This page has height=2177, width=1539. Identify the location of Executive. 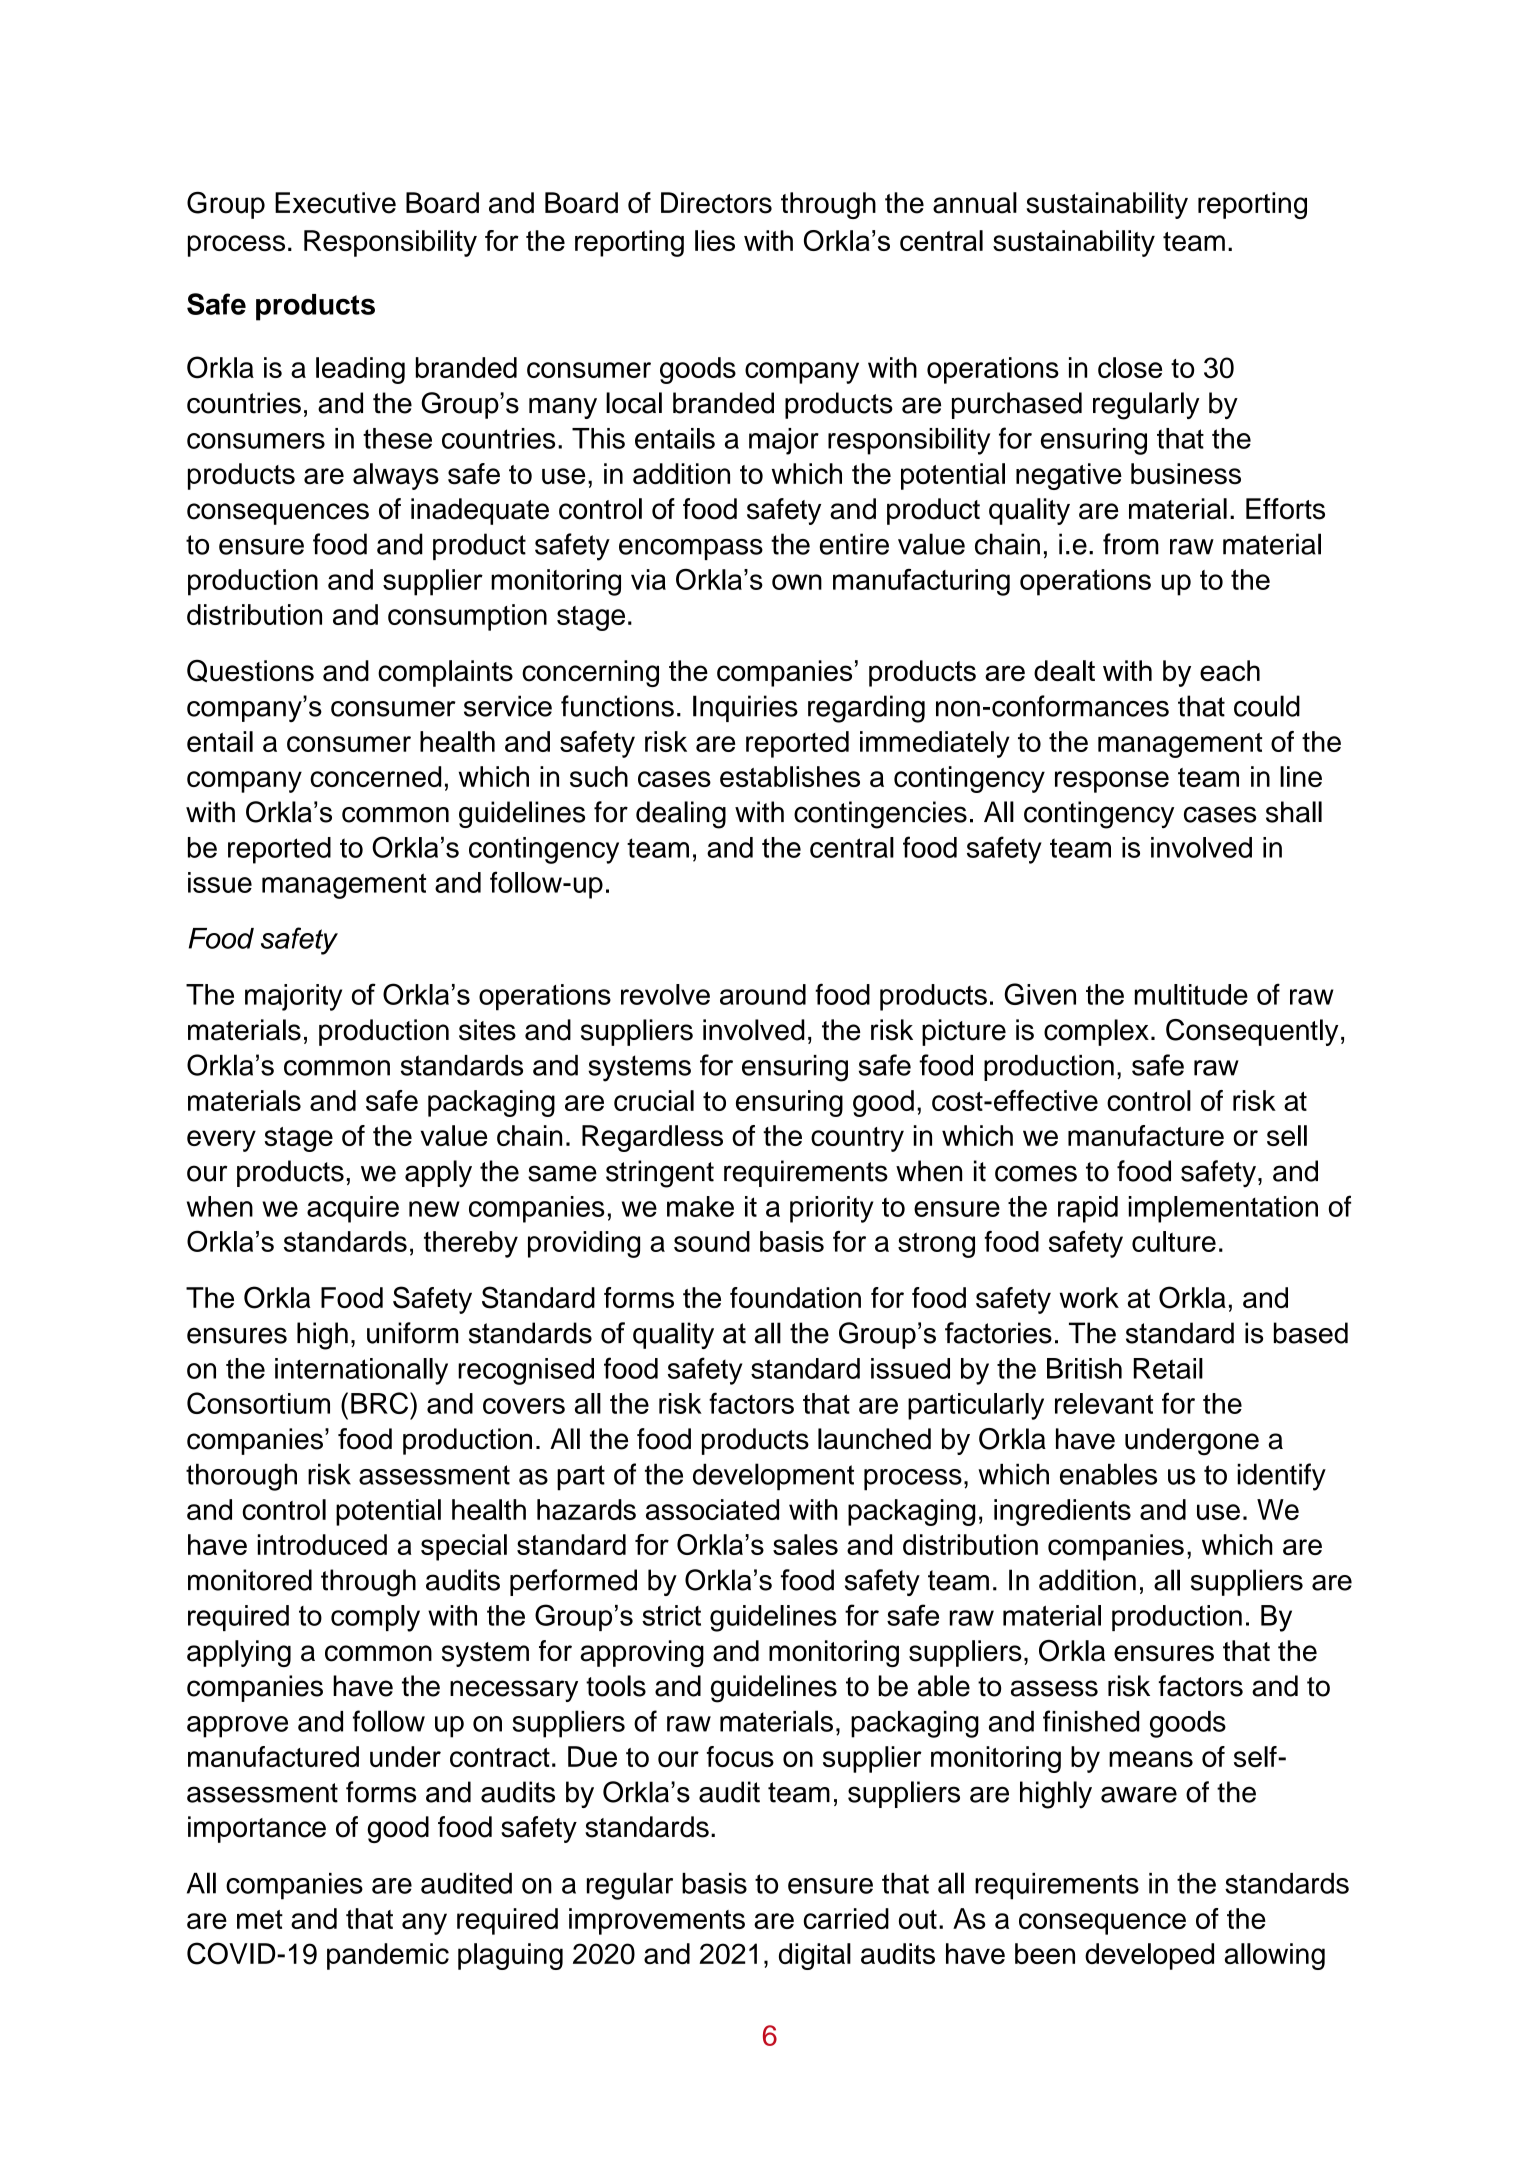
(335, 203).
